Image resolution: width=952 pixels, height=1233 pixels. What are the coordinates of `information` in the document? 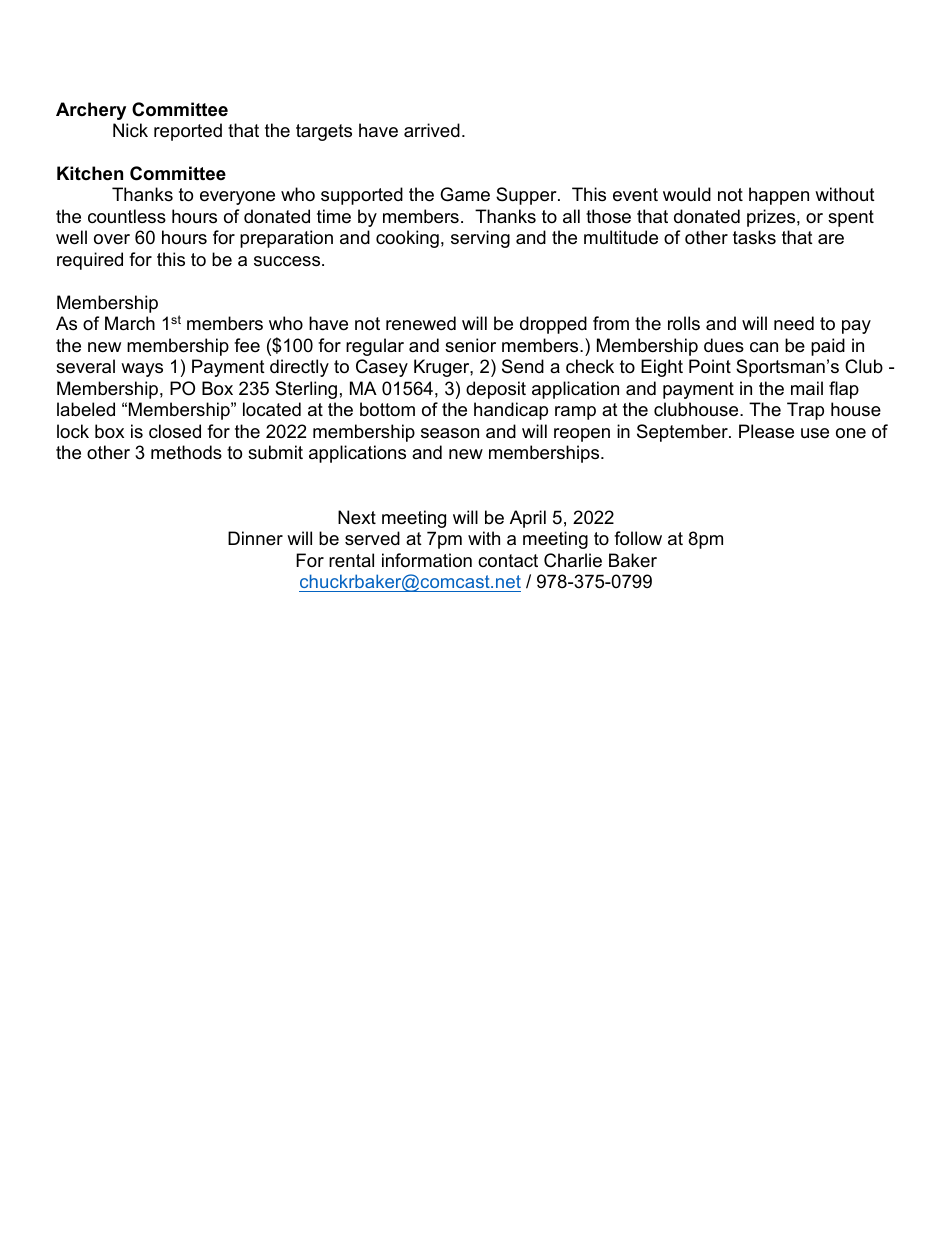 It's located at (427, 560).
